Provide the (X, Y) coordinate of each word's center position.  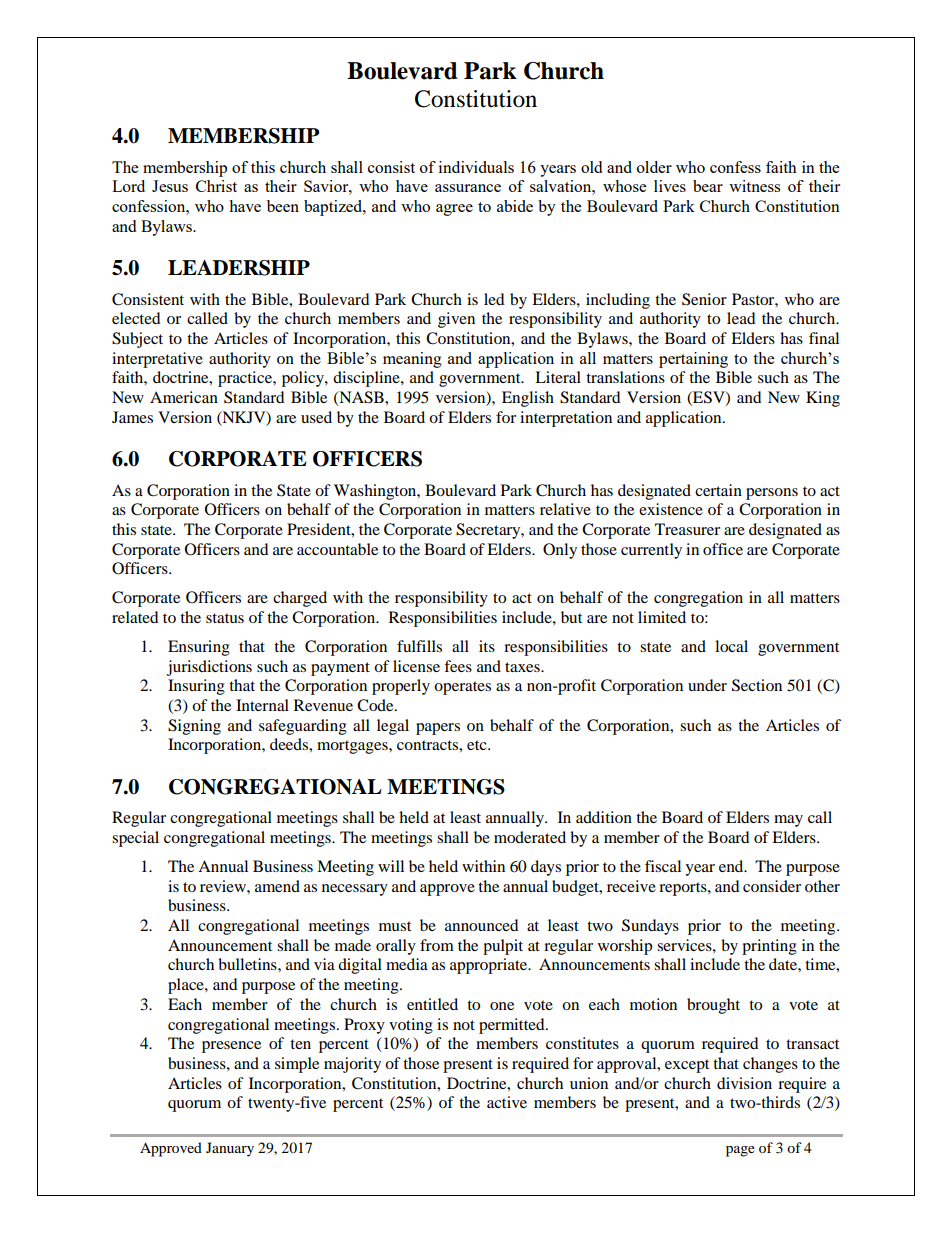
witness (754, 186)
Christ (216, 186)
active (507, 1102)
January (230, 1149)
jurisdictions (209, 668)
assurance (468, 188)
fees (458, 666)
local (731, 646)
